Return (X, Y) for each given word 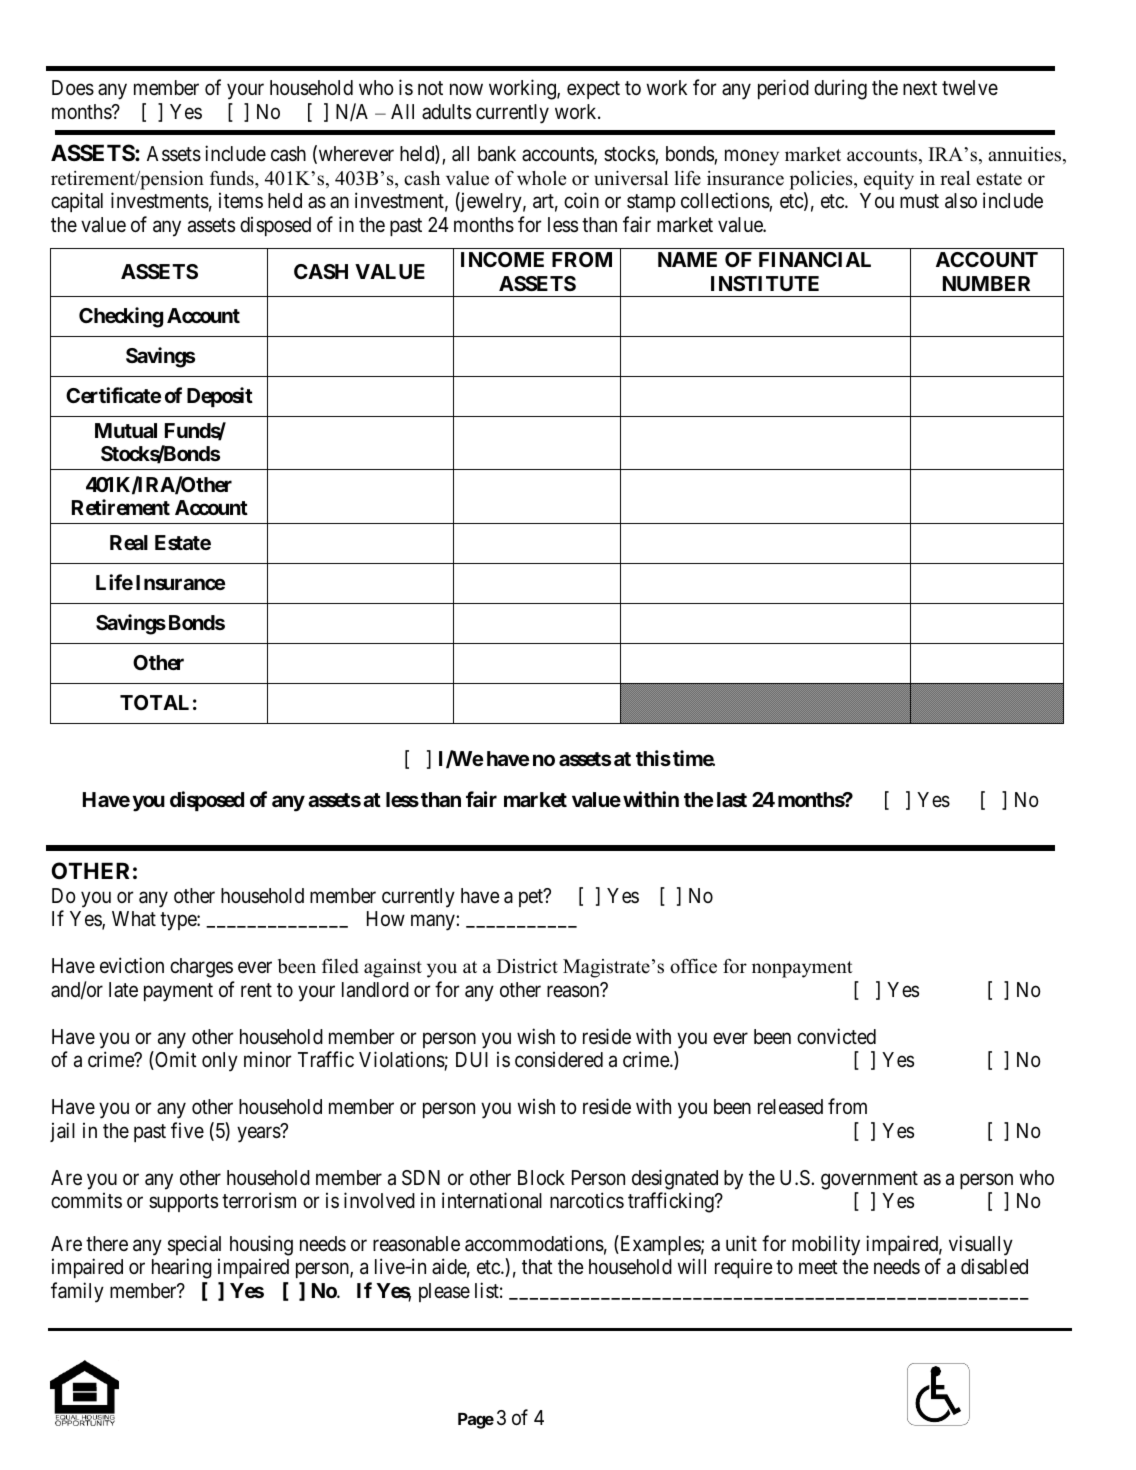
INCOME (502, 259)
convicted (836, 1036)
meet (818, 1267)
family (77, 1292)
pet (532, 898)
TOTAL (154, 702)
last (732, 799)
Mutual (126, 430)
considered (559, 1059)
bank (497, 154)
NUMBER (986, 283)
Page (476, 1421)
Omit (175, 1060)
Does (73, 88)
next (920, 88)
